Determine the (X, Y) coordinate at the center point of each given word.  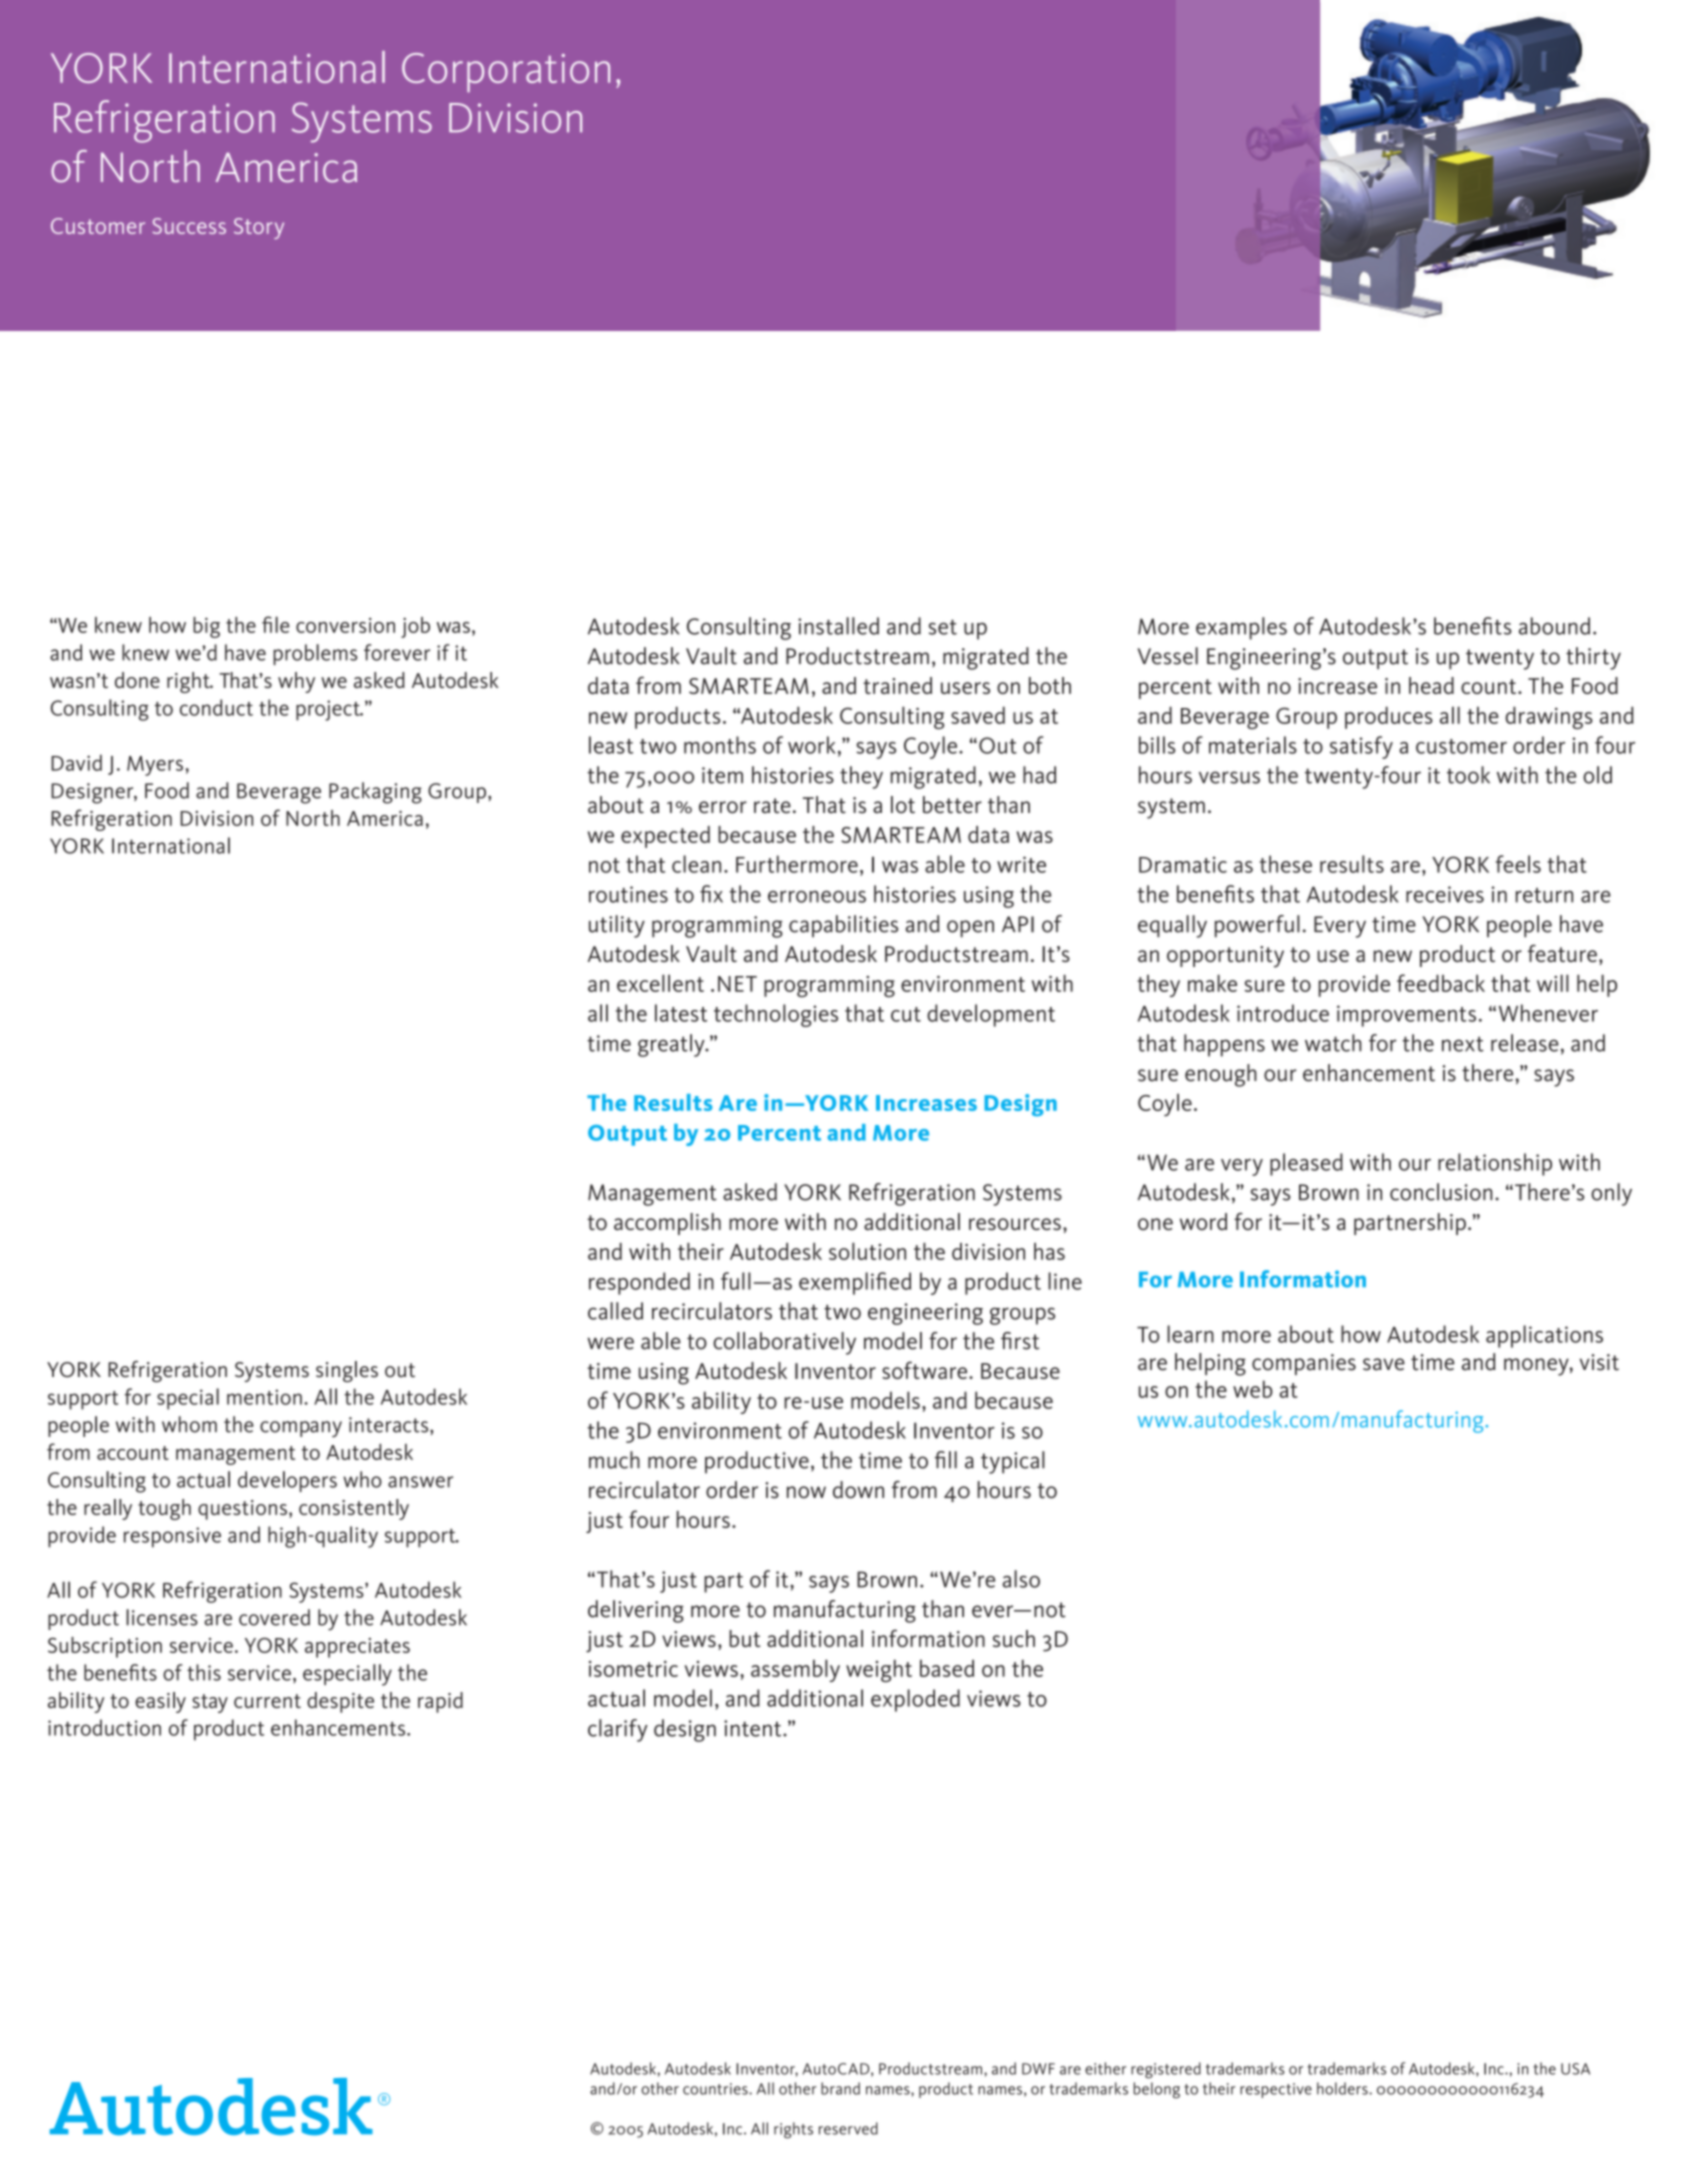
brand (840, 2088)
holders (1343, 2088)
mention (264, 1397)
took (1468, 775)
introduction (104, 1727)
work (811, 745)
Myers (155, 766)
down (858, 1490)
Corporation (506, 72)
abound (1554, 626)
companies (1304, 1364)
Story (259, 228)
